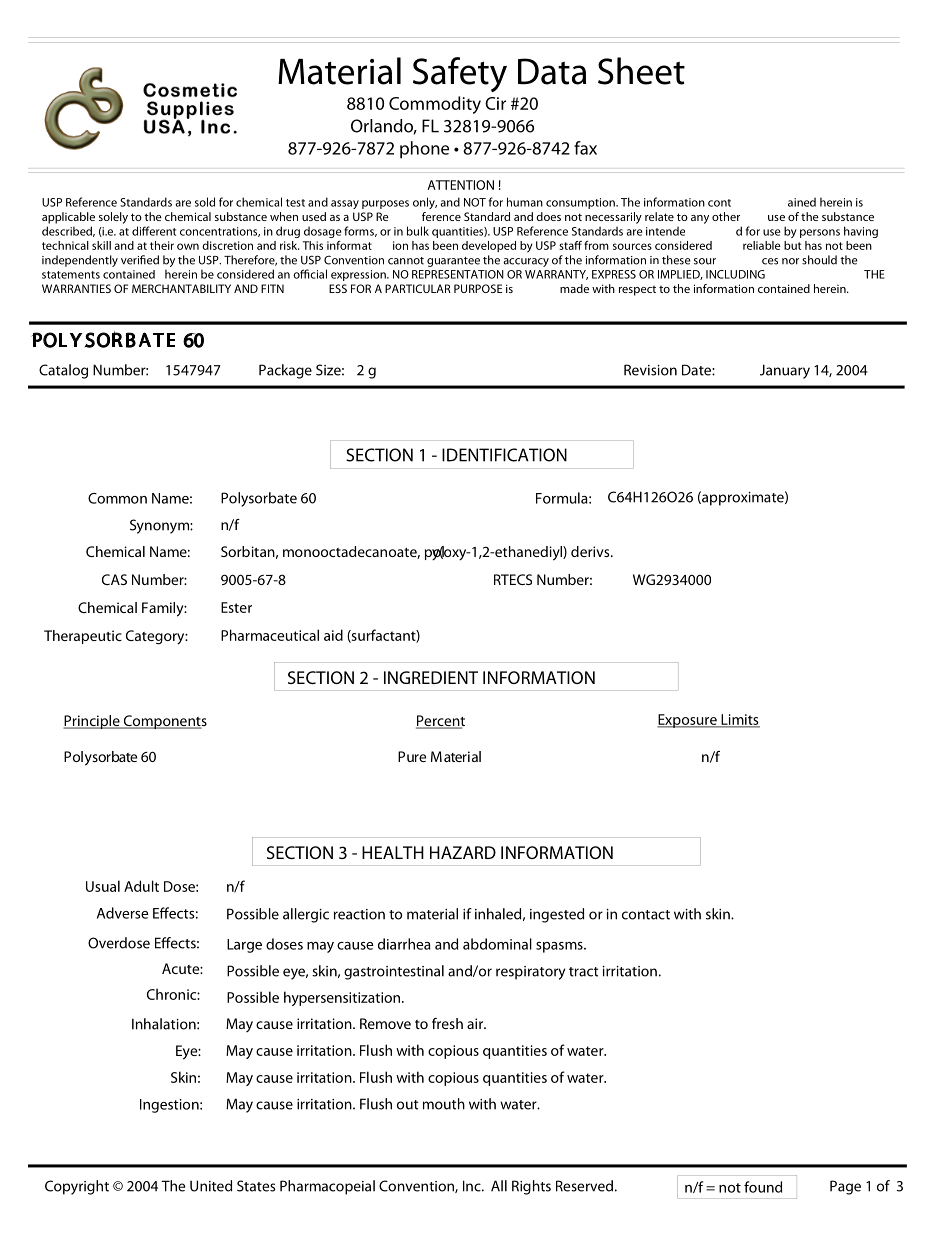  What do you see at coordinates (205, 202) in the screenshot?
I see `sold` at bounding box center [205, 202].
